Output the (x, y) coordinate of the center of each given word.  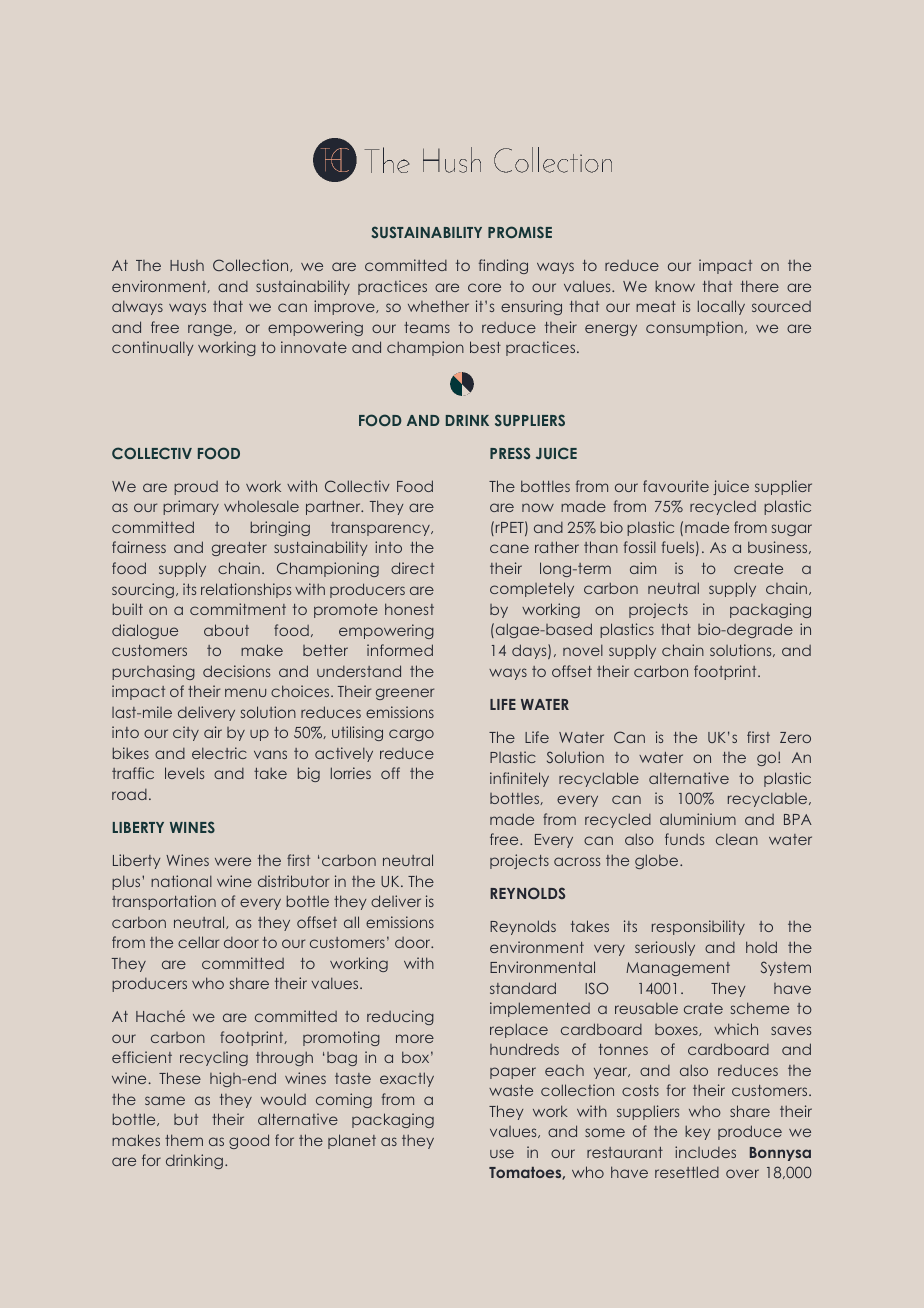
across (577, 861)
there (760, 286)
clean (737, 839)
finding (503, 266)
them (184, 1140)
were (233, 861)
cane (509, 548)
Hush (187, 265)
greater (239, 549)
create (758, 568)
